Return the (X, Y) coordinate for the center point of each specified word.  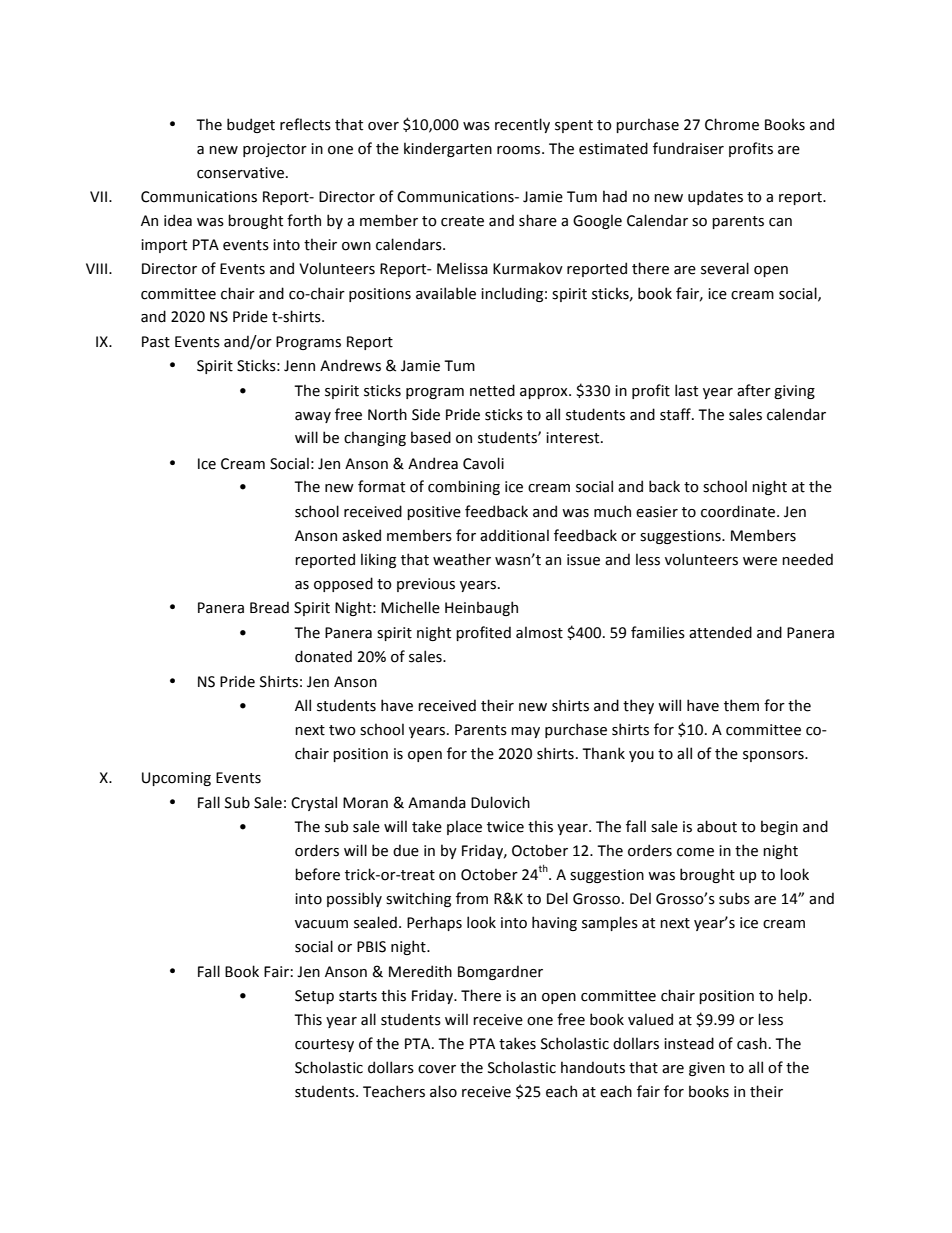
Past (156, 342)
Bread (269, 607)
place (464, 827)
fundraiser (688, 148)
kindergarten (448, 149)
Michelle (410, 607)
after (754, 390)
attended (720, 632)
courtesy (324, 1045)
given (707, 1069)
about (717, 826)
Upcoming (176, 779)
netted (492, 390)
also (443, 1091)
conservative (240, 173)
